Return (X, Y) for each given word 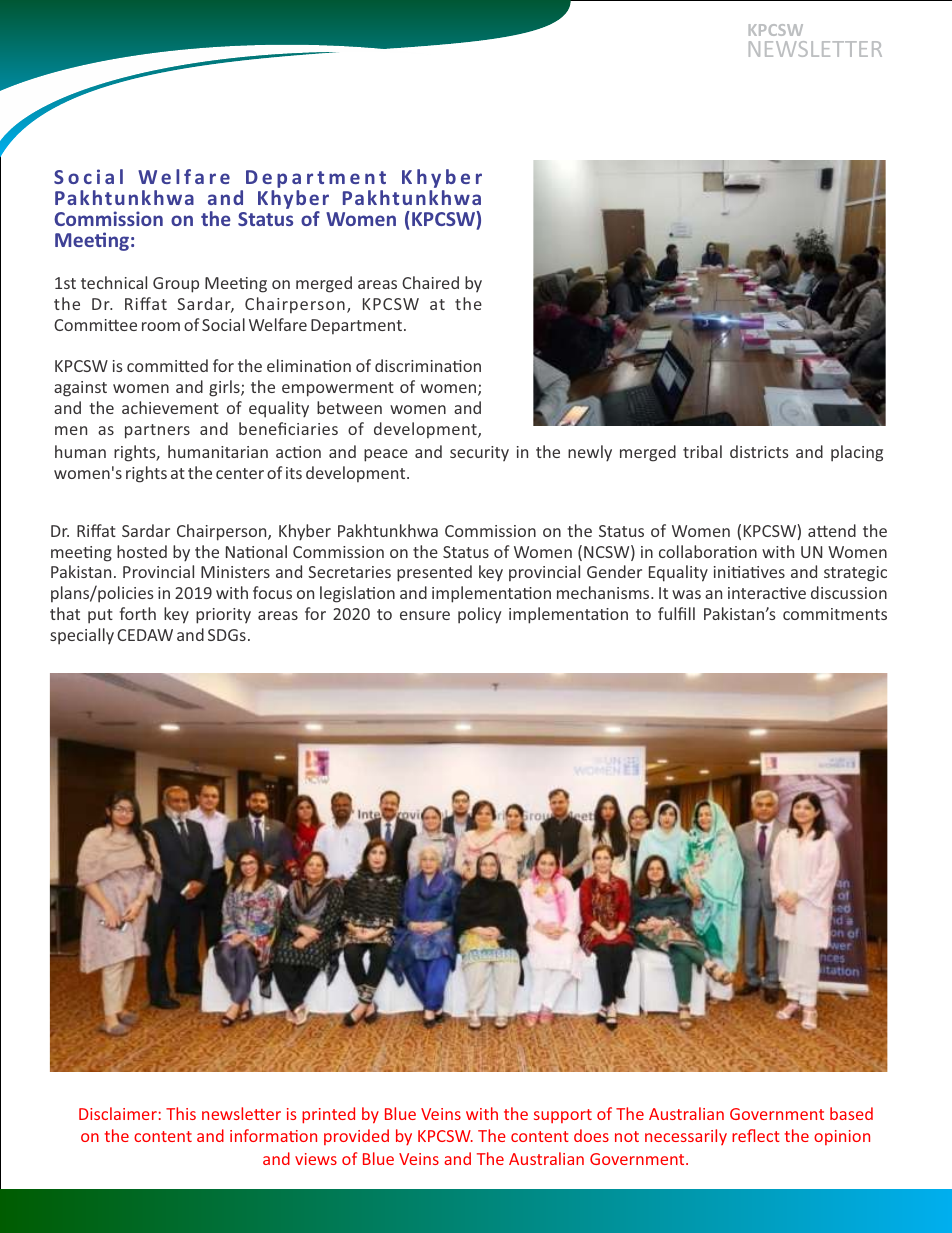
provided (356, 1137)
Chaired (430, 282)
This (181, 1113)
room (161, 326)
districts (759, 451)
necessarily (686, 1137)
